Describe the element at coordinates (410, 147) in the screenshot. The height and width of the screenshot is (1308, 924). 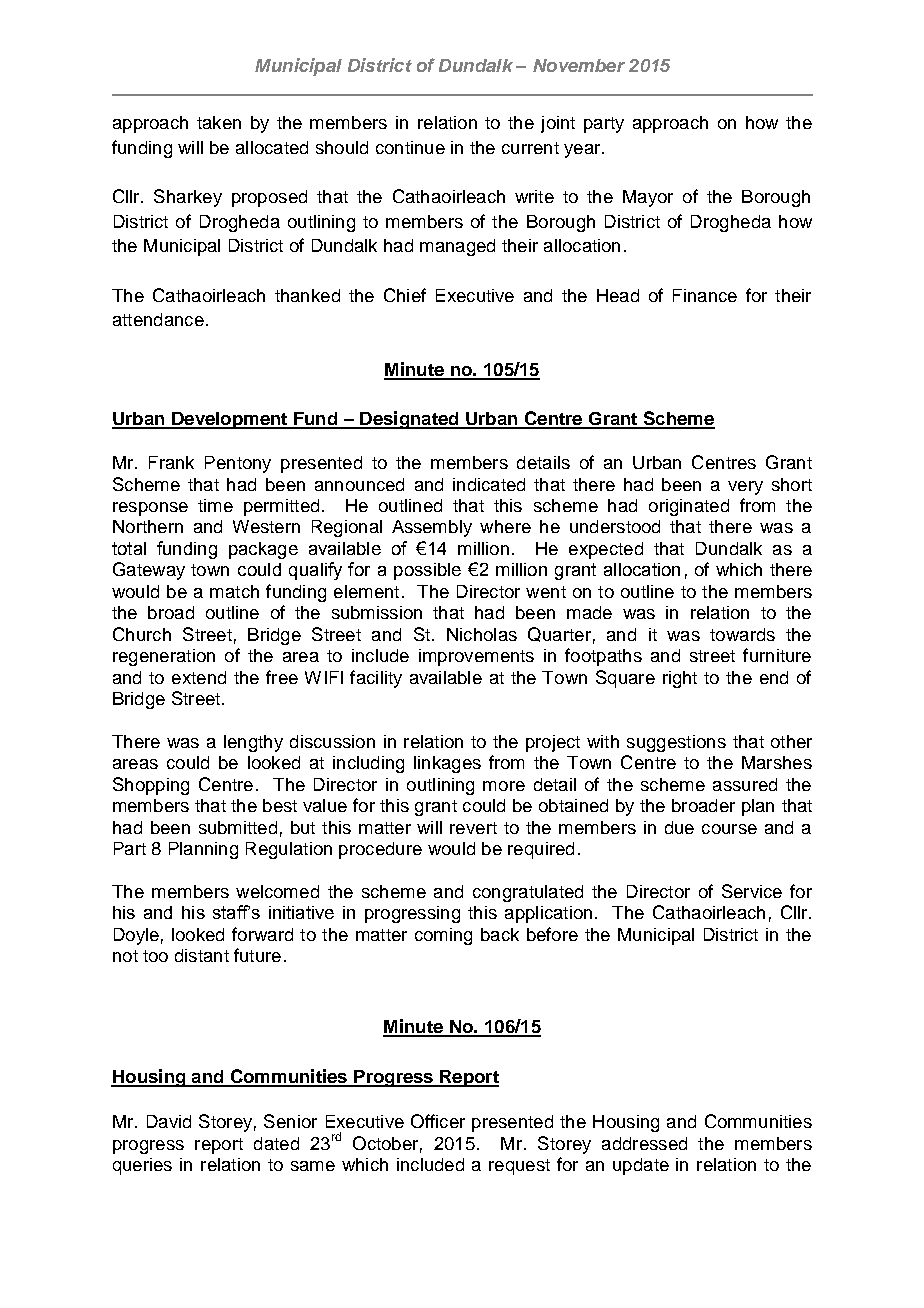
I see `continue` at that location.
